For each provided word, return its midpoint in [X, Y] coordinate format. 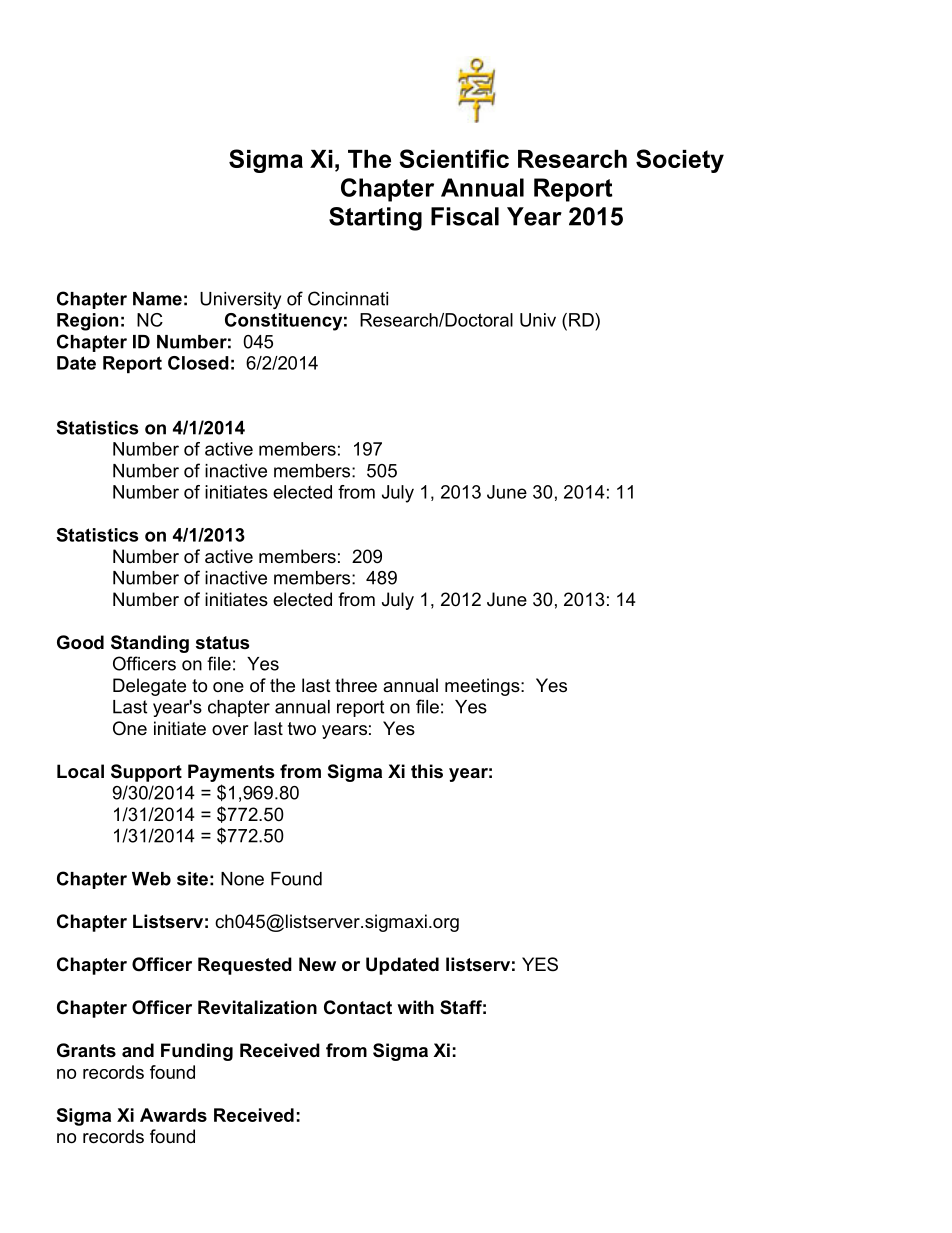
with [415, 1007]
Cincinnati [348, 298]
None [242, 879]
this [427, 771]
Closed [198, 363]
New [317, 964]
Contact [358, 1007]
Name [157, 299]
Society [680, 161]
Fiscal [465, 216]
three [356, 685]
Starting [375, 219]
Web [151, 879]
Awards [173, 1115]
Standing [150, 644]
